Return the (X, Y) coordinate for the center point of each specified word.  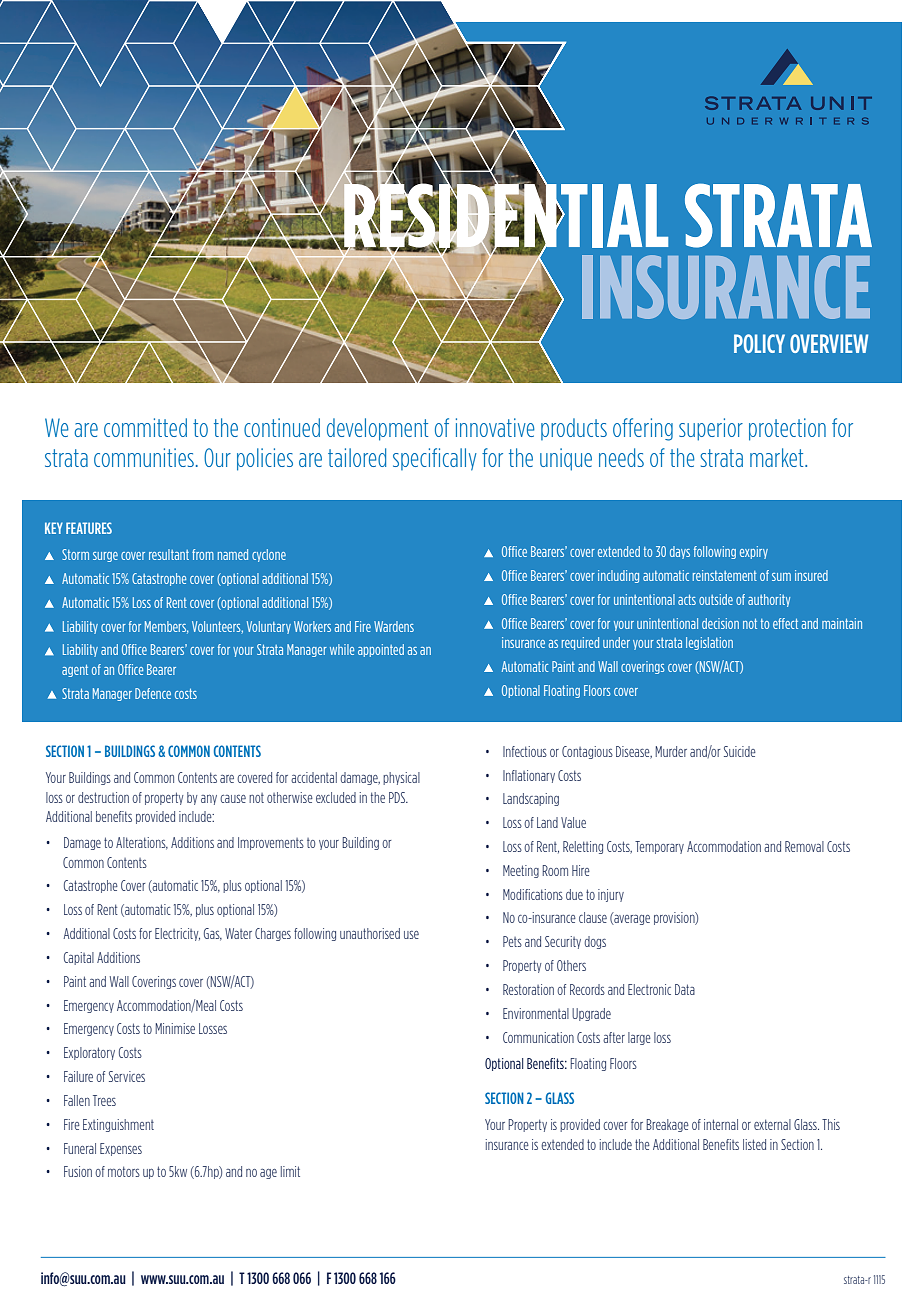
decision (720, 623)
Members (166, 627)
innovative (495, 427)
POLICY (759, 343)
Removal (804, 846)
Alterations (142, 843)
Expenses (121, 1149)
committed (145, 427)
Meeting (521, 871)
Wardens (394, 626)
